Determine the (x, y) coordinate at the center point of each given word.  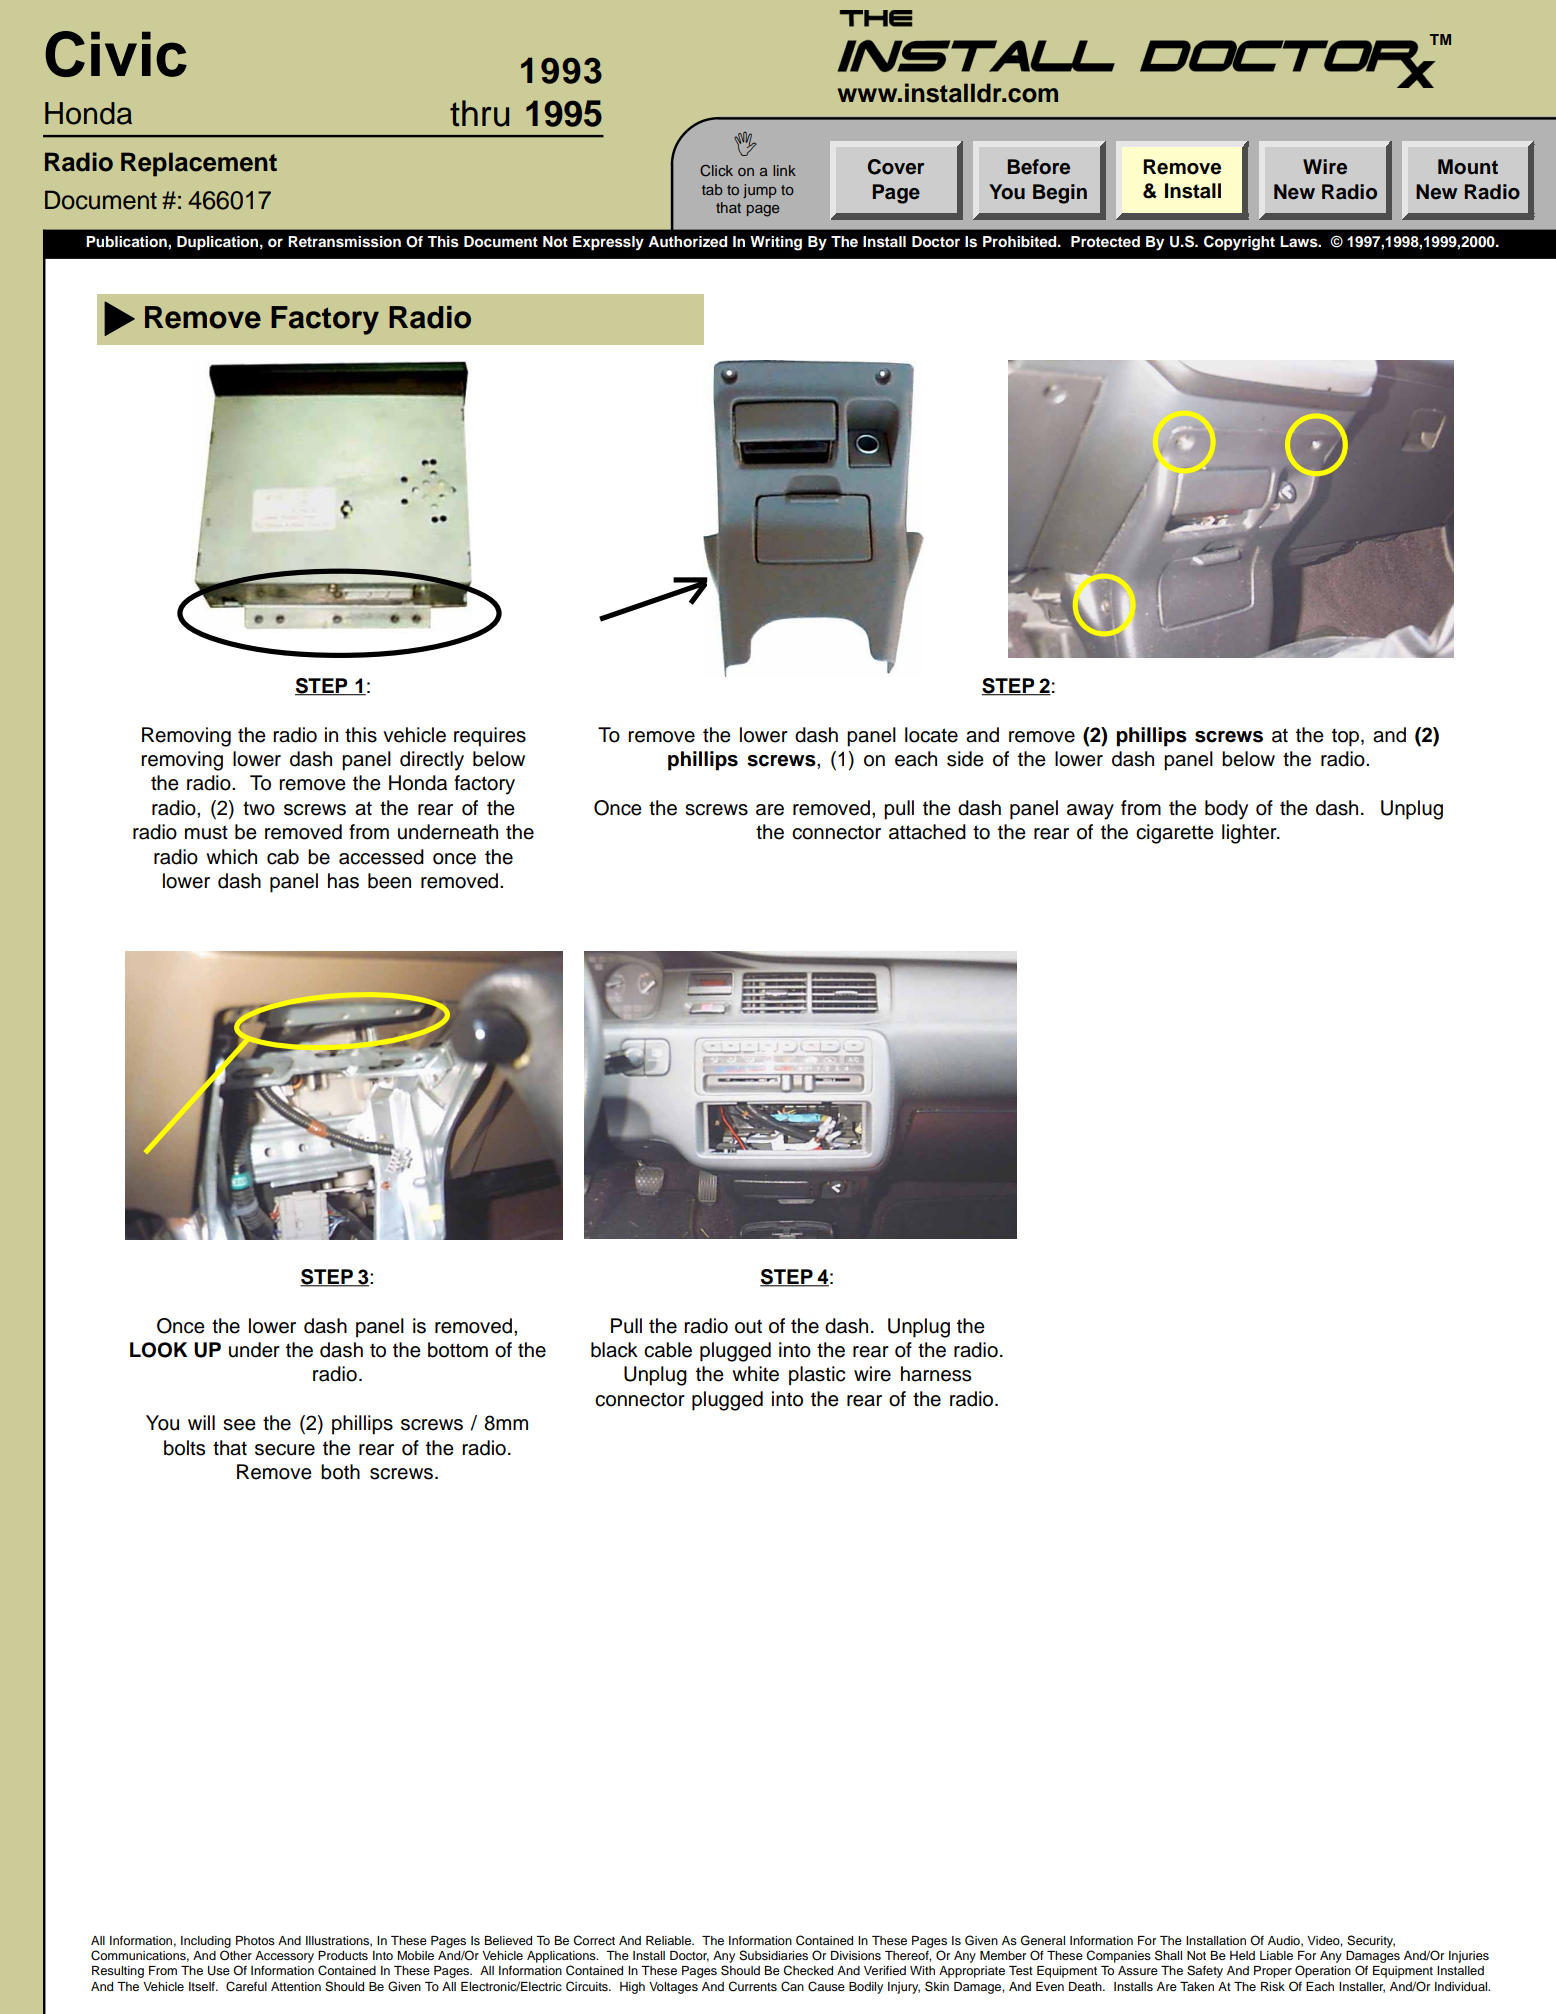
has (343, 881)
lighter (1250, 834)
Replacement (199, 164)
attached (927, 832)
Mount (1468, 167)
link (784, 170)
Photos (255, 1940)
